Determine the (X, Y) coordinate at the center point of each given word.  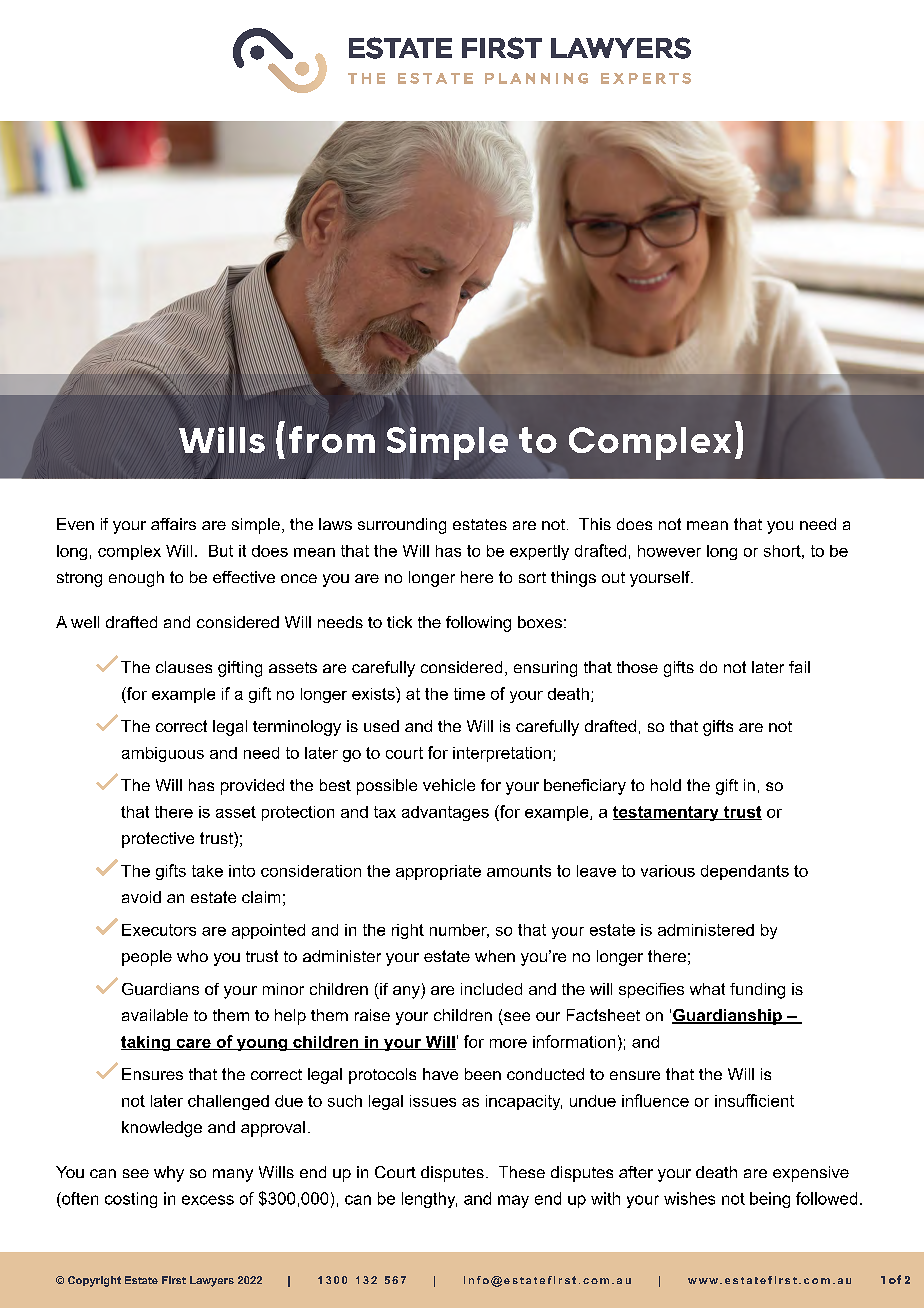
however (669, 551)
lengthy (429, 1200)
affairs (173, 524)
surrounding (402, 526)
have (440, 1074)
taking (147, 1043)
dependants (745, 872)
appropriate (438, 872)
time (469, 694)
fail (799, 667)
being (770, 1200)
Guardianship (728, 1017)
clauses (184, 667)
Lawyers (212, 1281)
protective (158, 840)
